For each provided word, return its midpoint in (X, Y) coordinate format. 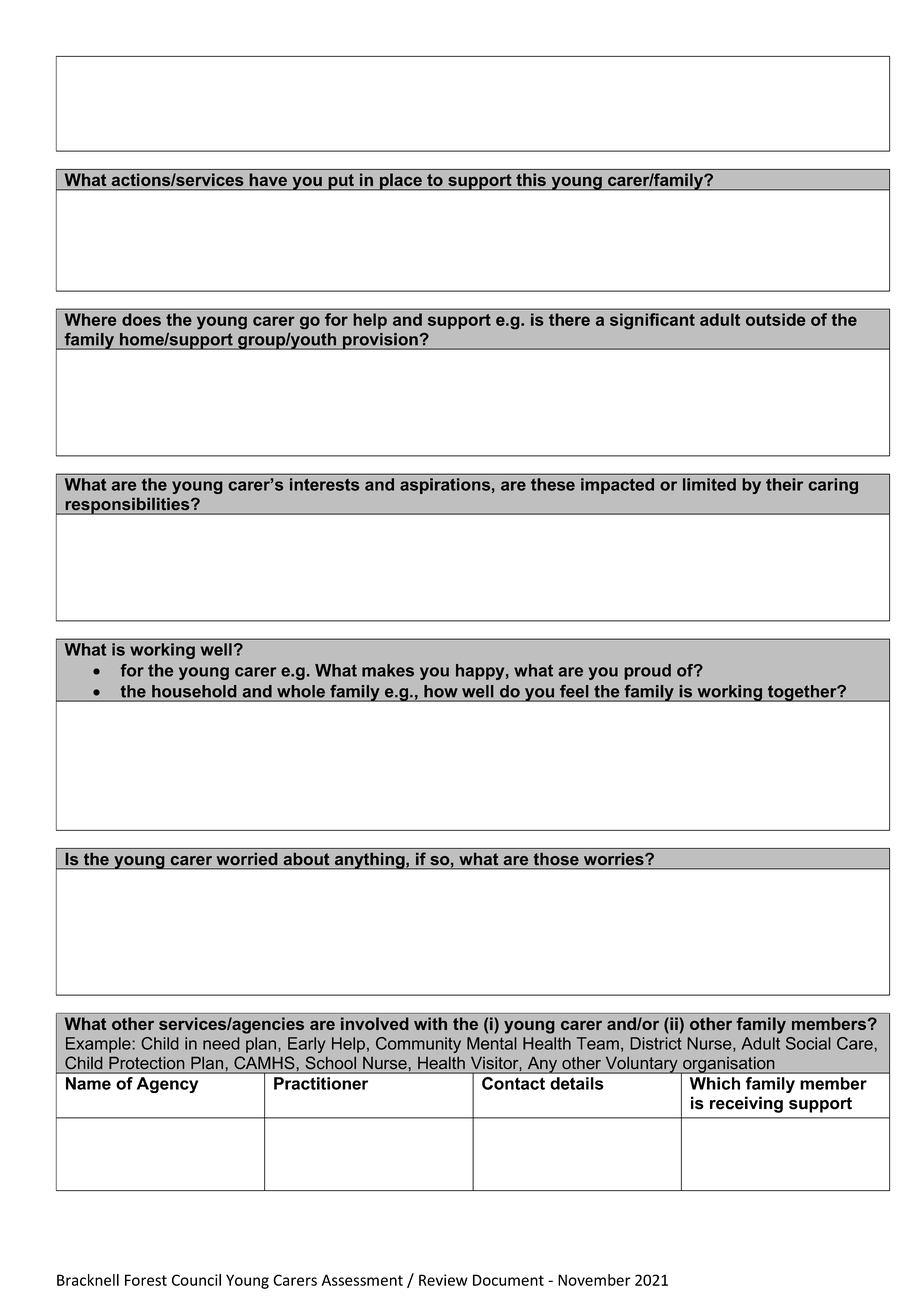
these (553, 484)
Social (808, 1043)
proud (647, 672)
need (221, 1043)
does (141, 319)
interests (325, 484)
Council (196, 1280)
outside (775, 319)
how (441, 692)
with (430, 1023)
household (194, 692)
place (401, 181)
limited (709, 484)
